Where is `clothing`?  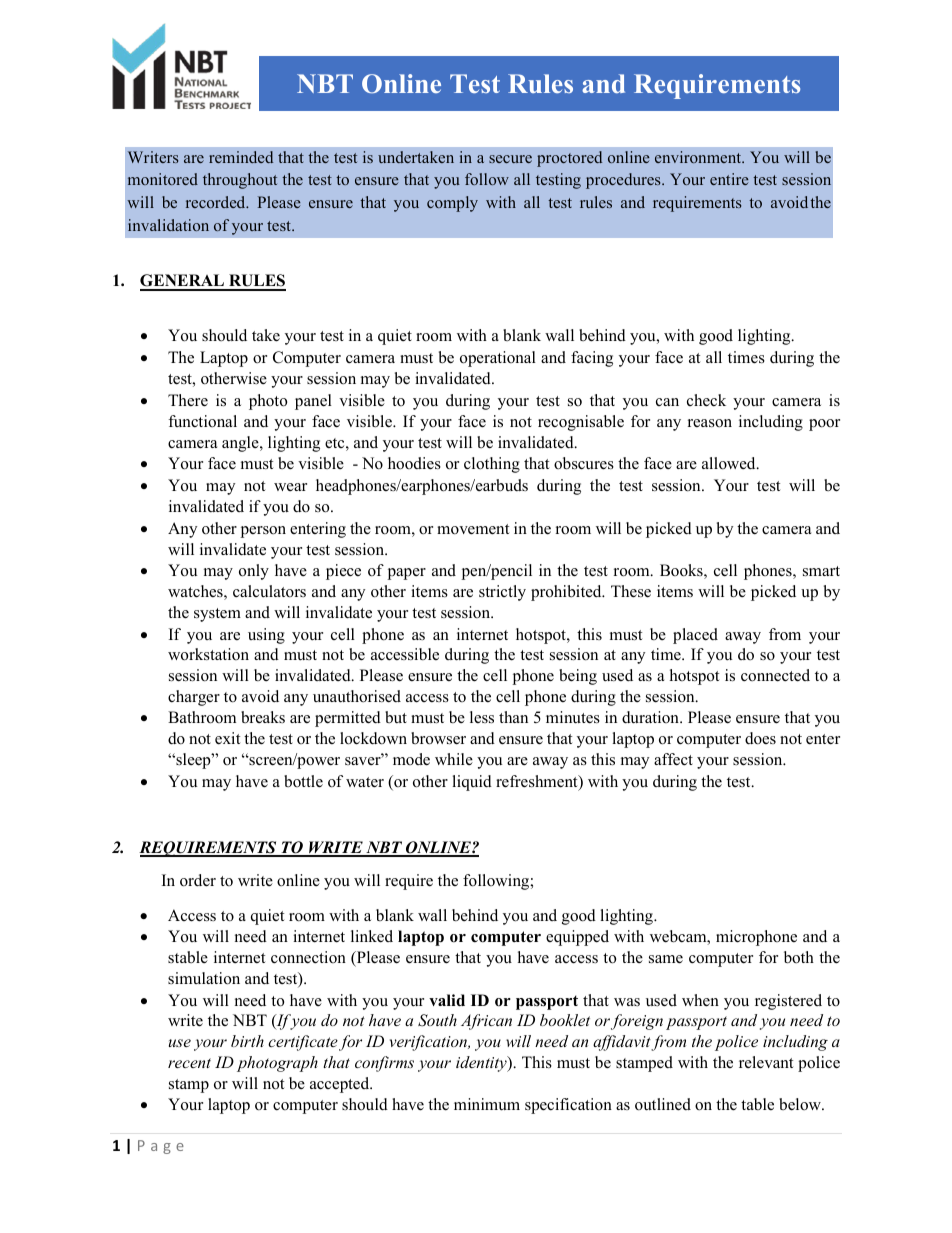
clothing is located at coordinates (492, 465).
